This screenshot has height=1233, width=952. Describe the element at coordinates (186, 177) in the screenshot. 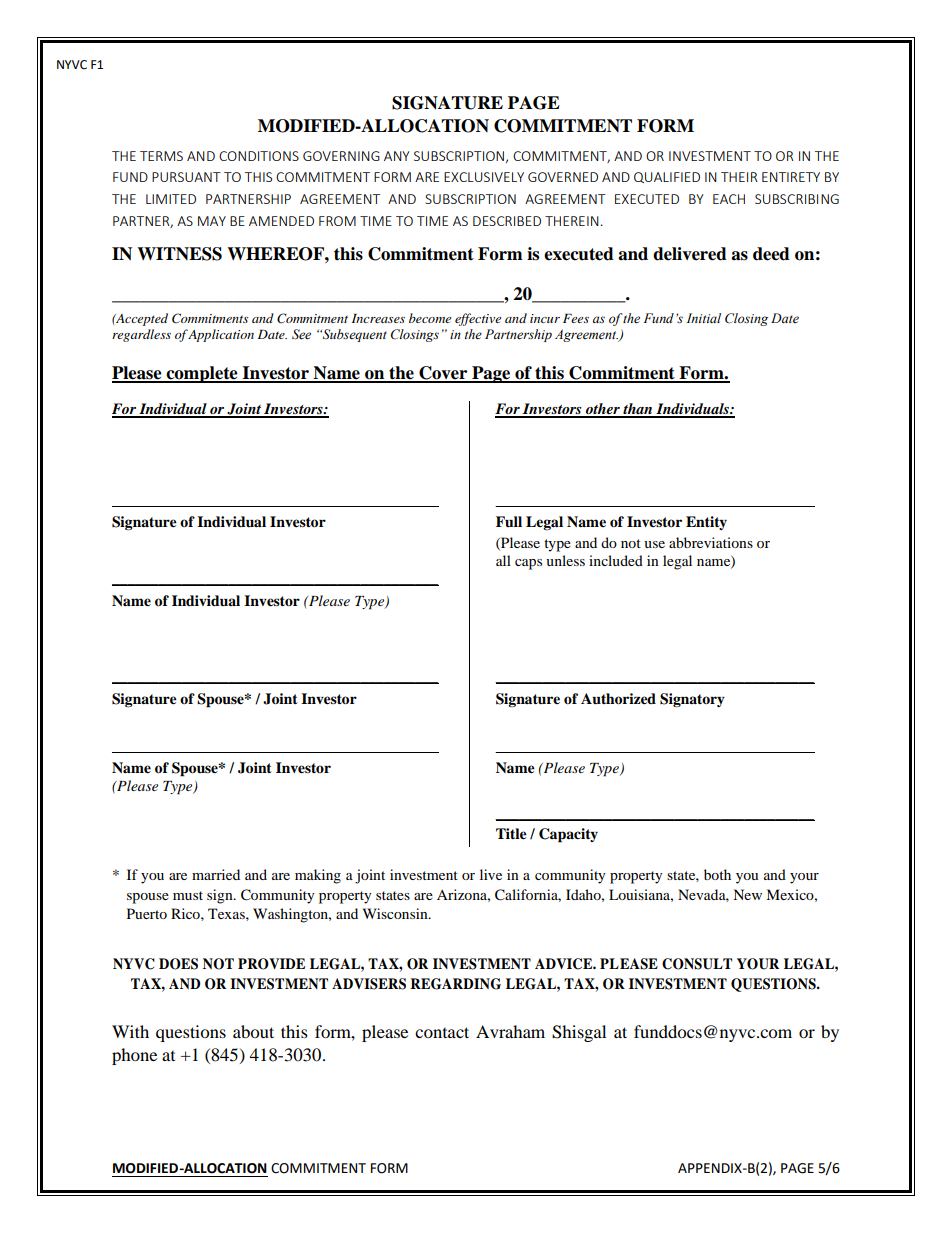

I see `PURSUANT` at that location.
